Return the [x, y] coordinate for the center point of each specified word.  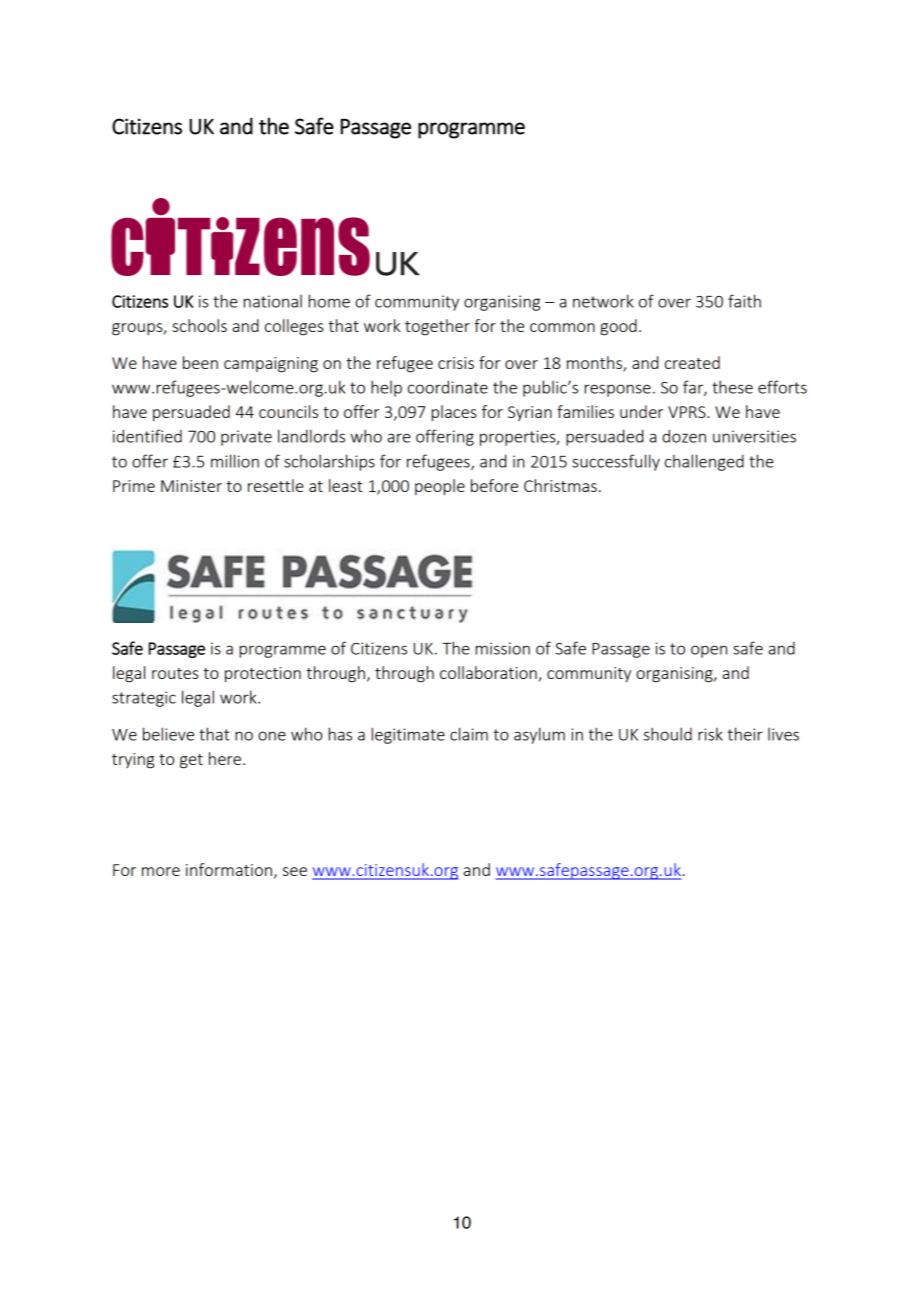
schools [199, 325]
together [437, 327]
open [709, 651]
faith [744, 301]
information [229, 869]
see [295, 871]
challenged [704, 462]
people [440, 487]
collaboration [489, 674]
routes [175, 673]
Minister [191, 486]
